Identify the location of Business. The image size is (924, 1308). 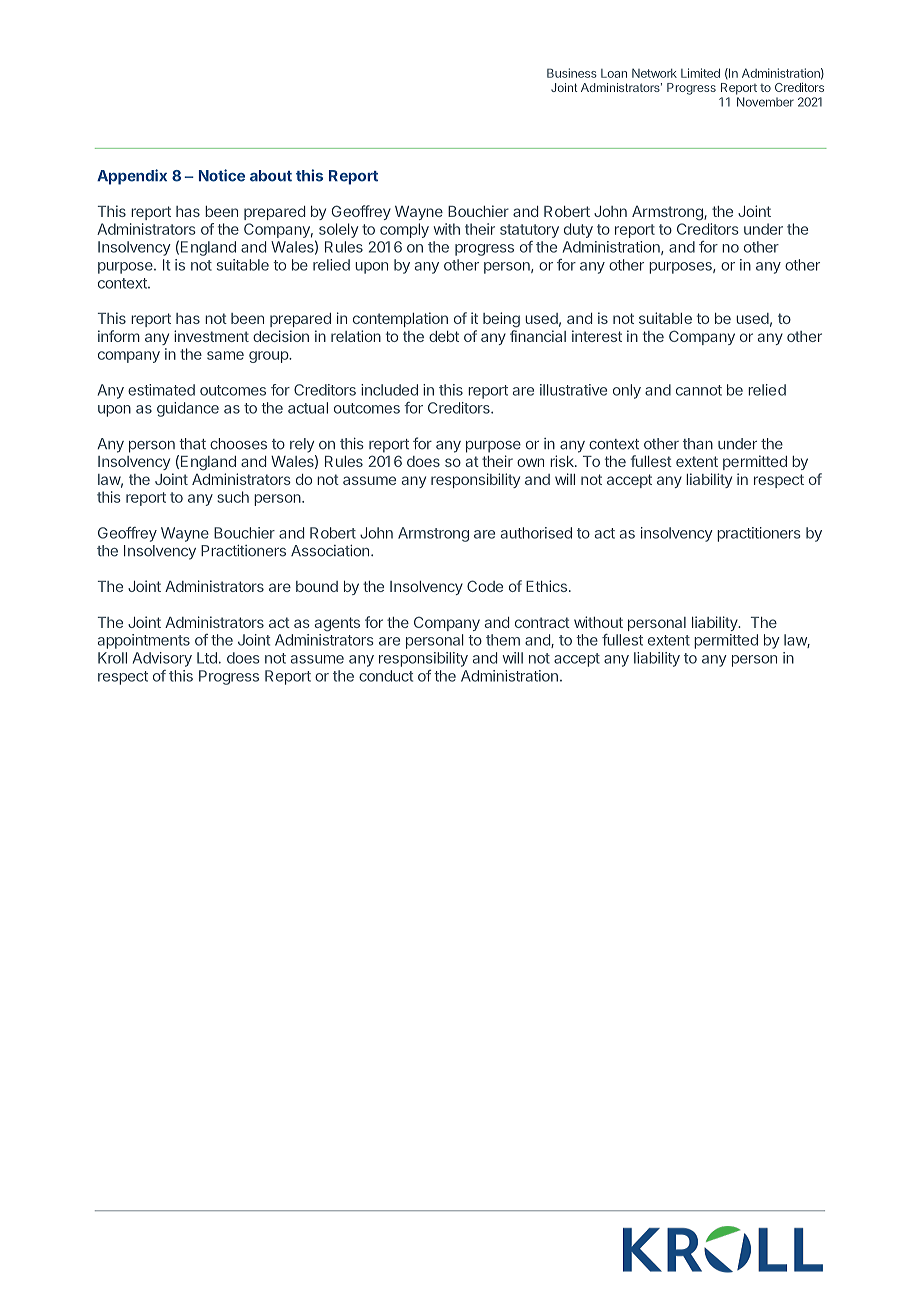
(572, 73).
